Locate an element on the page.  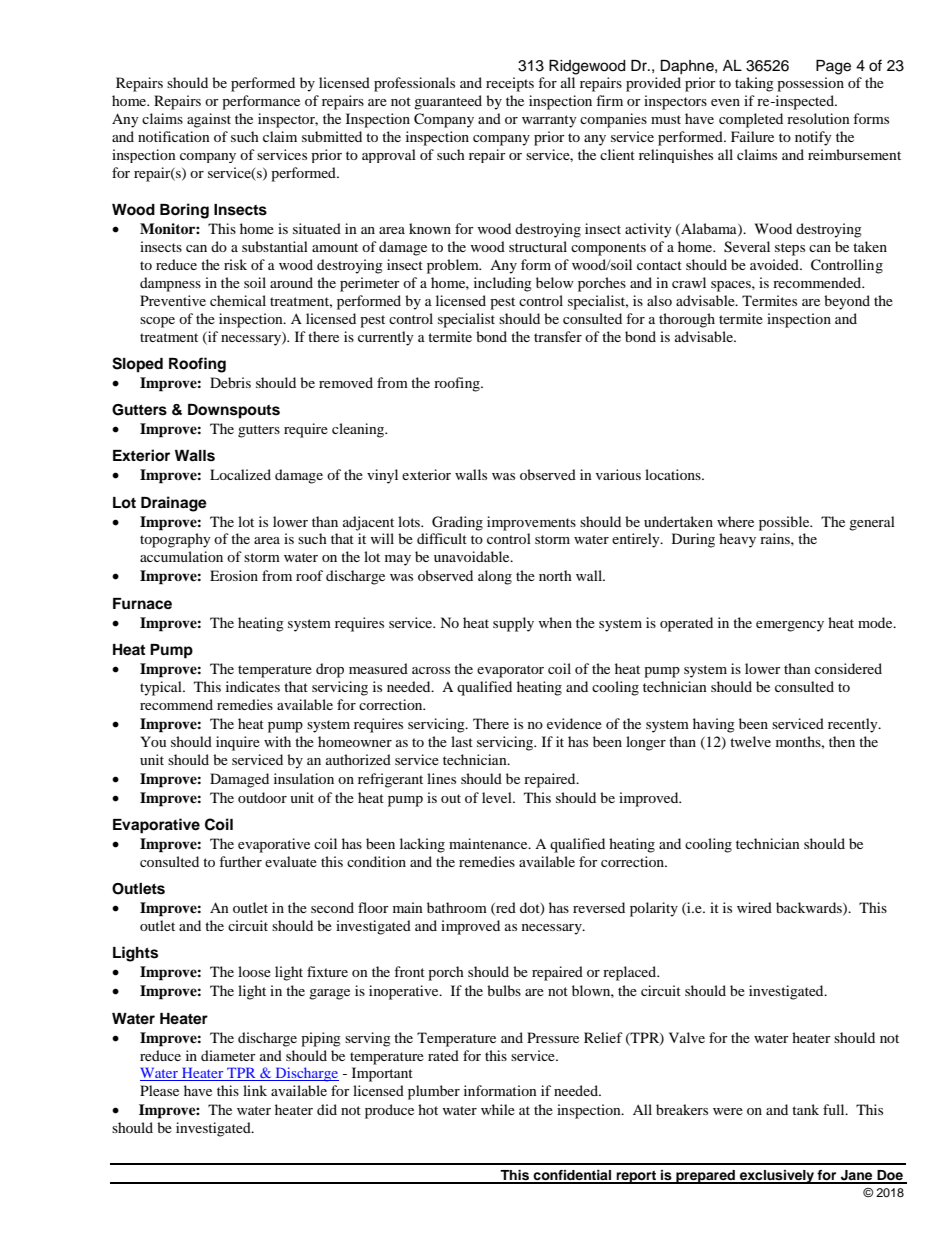
bathroom is located at coordinates (457, 907).
